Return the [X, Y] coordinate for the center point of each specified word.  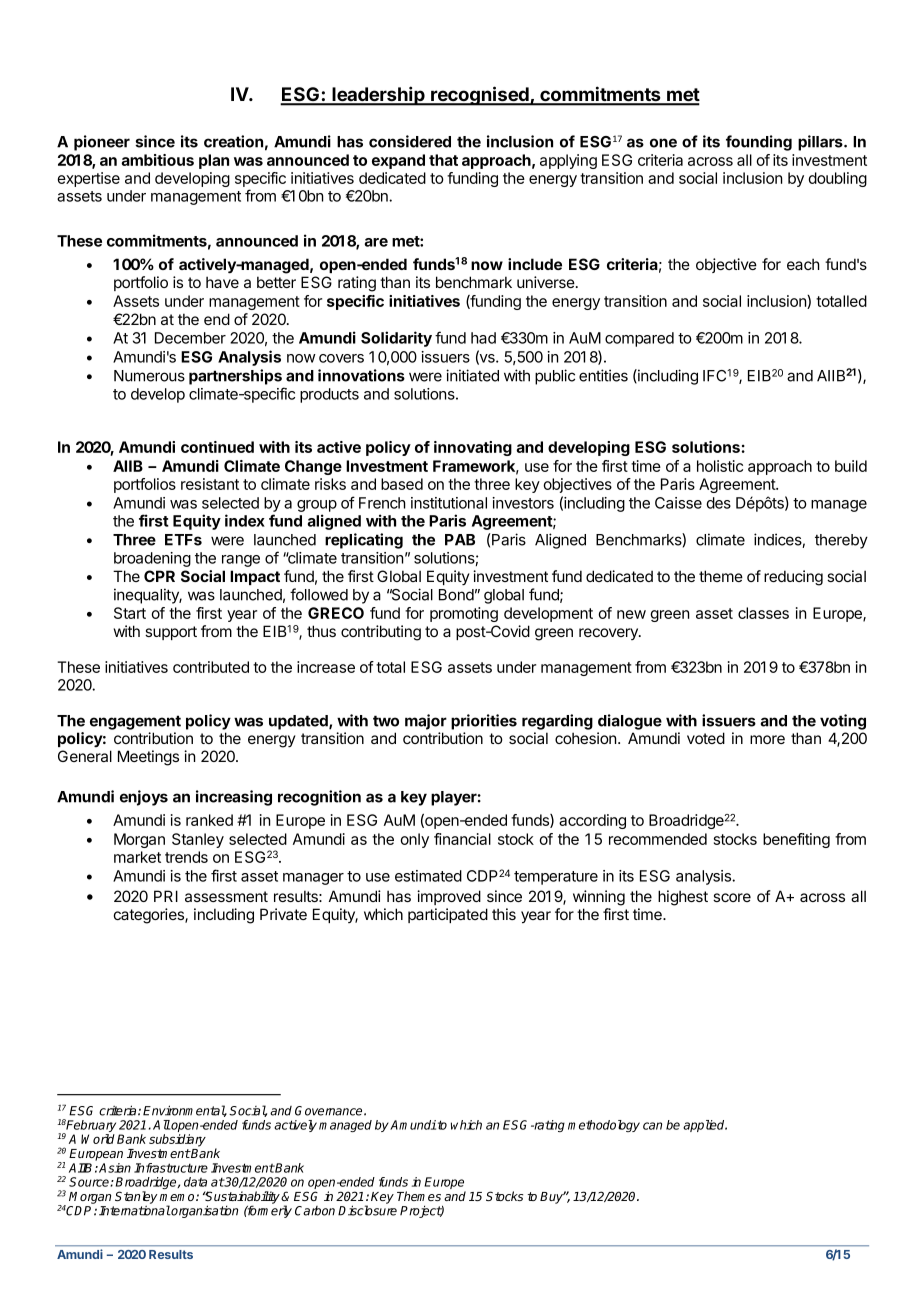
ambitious [157, 160]
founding [759, 143]
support [171, 633]
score [732, 897]
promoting [464, 614]
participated [448, 915]
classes [763, 613]
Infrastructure [171, 1168]
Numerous [149, 376]
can [652, 1126]
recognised [480, 96]
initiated [472, 375]
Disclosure [367, 1210]
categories [150, 916]
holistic [720, 466]
